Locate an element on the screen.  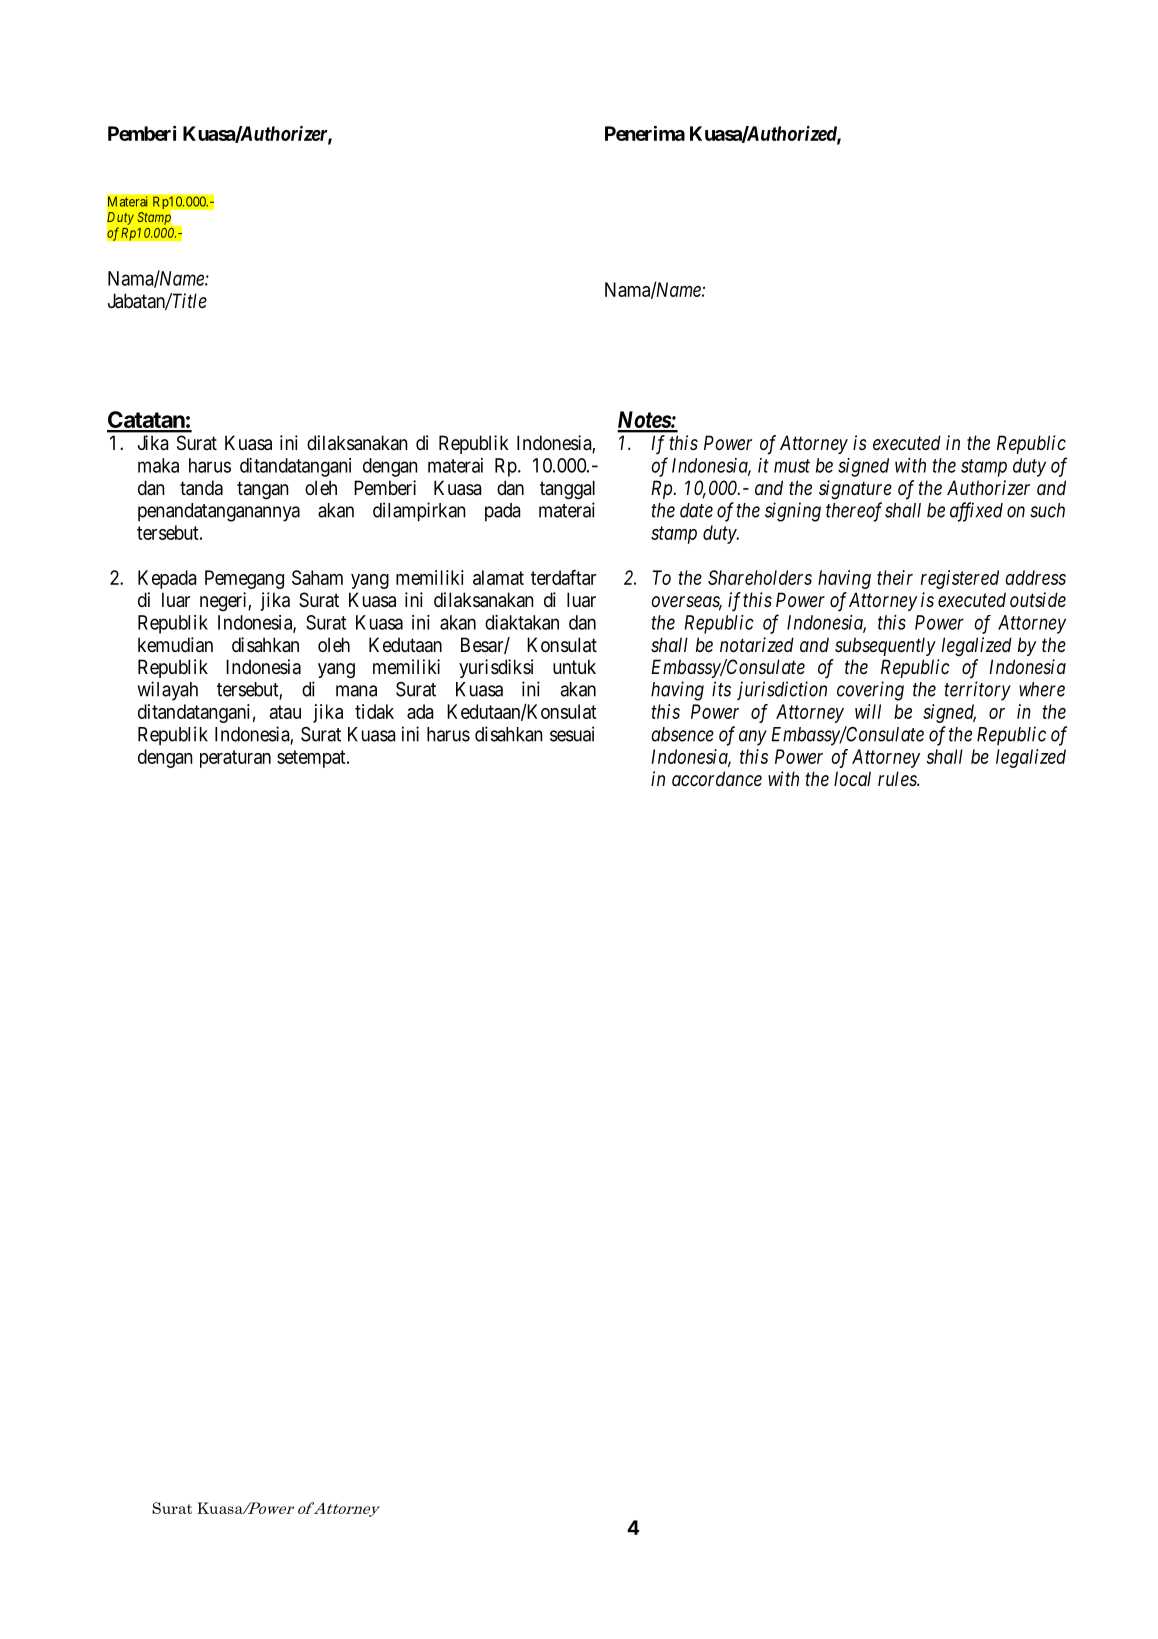
accordance is located at coordinates (717, 779).
